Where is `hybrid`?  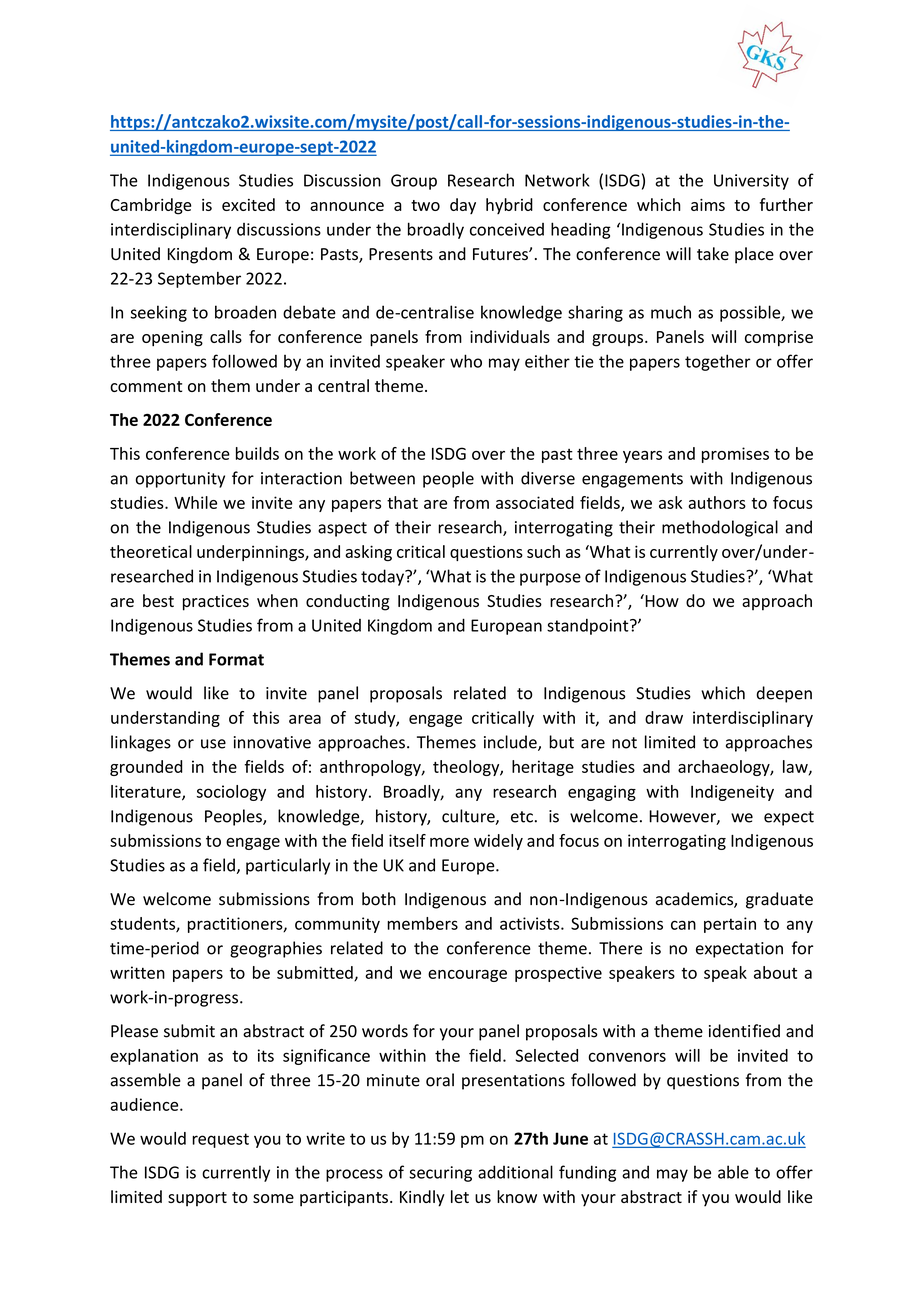
hybrid is located at coordinates (509, 206).
